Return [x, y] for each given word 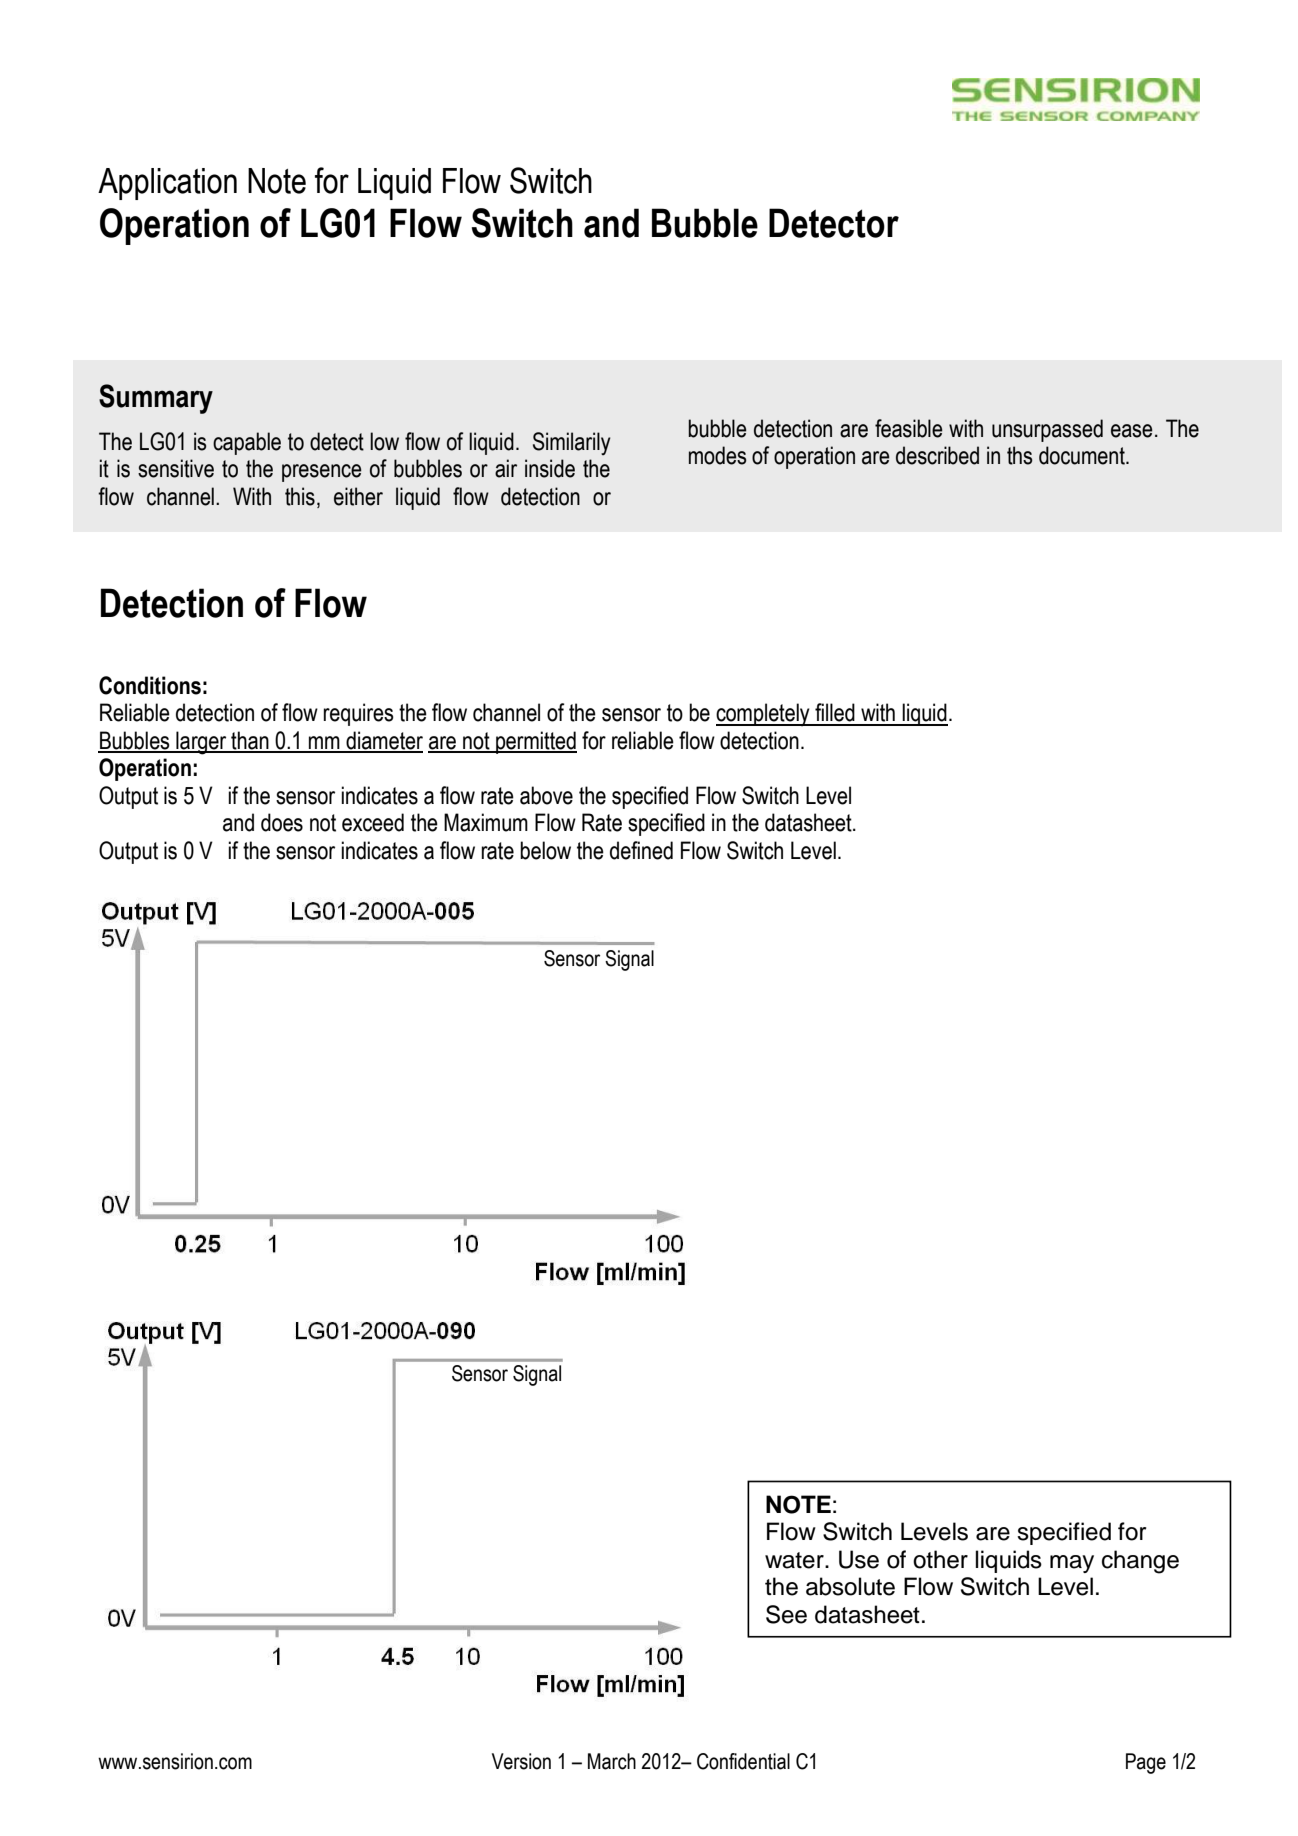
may [1072, 1564]
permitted [535, 742]
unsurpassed [1047, 430]
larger [201, 743]
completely [764, 715]
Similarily [572, 443]
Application [167, 184]
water [795, 1560]
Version [521, 1761]
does [282, 822]
